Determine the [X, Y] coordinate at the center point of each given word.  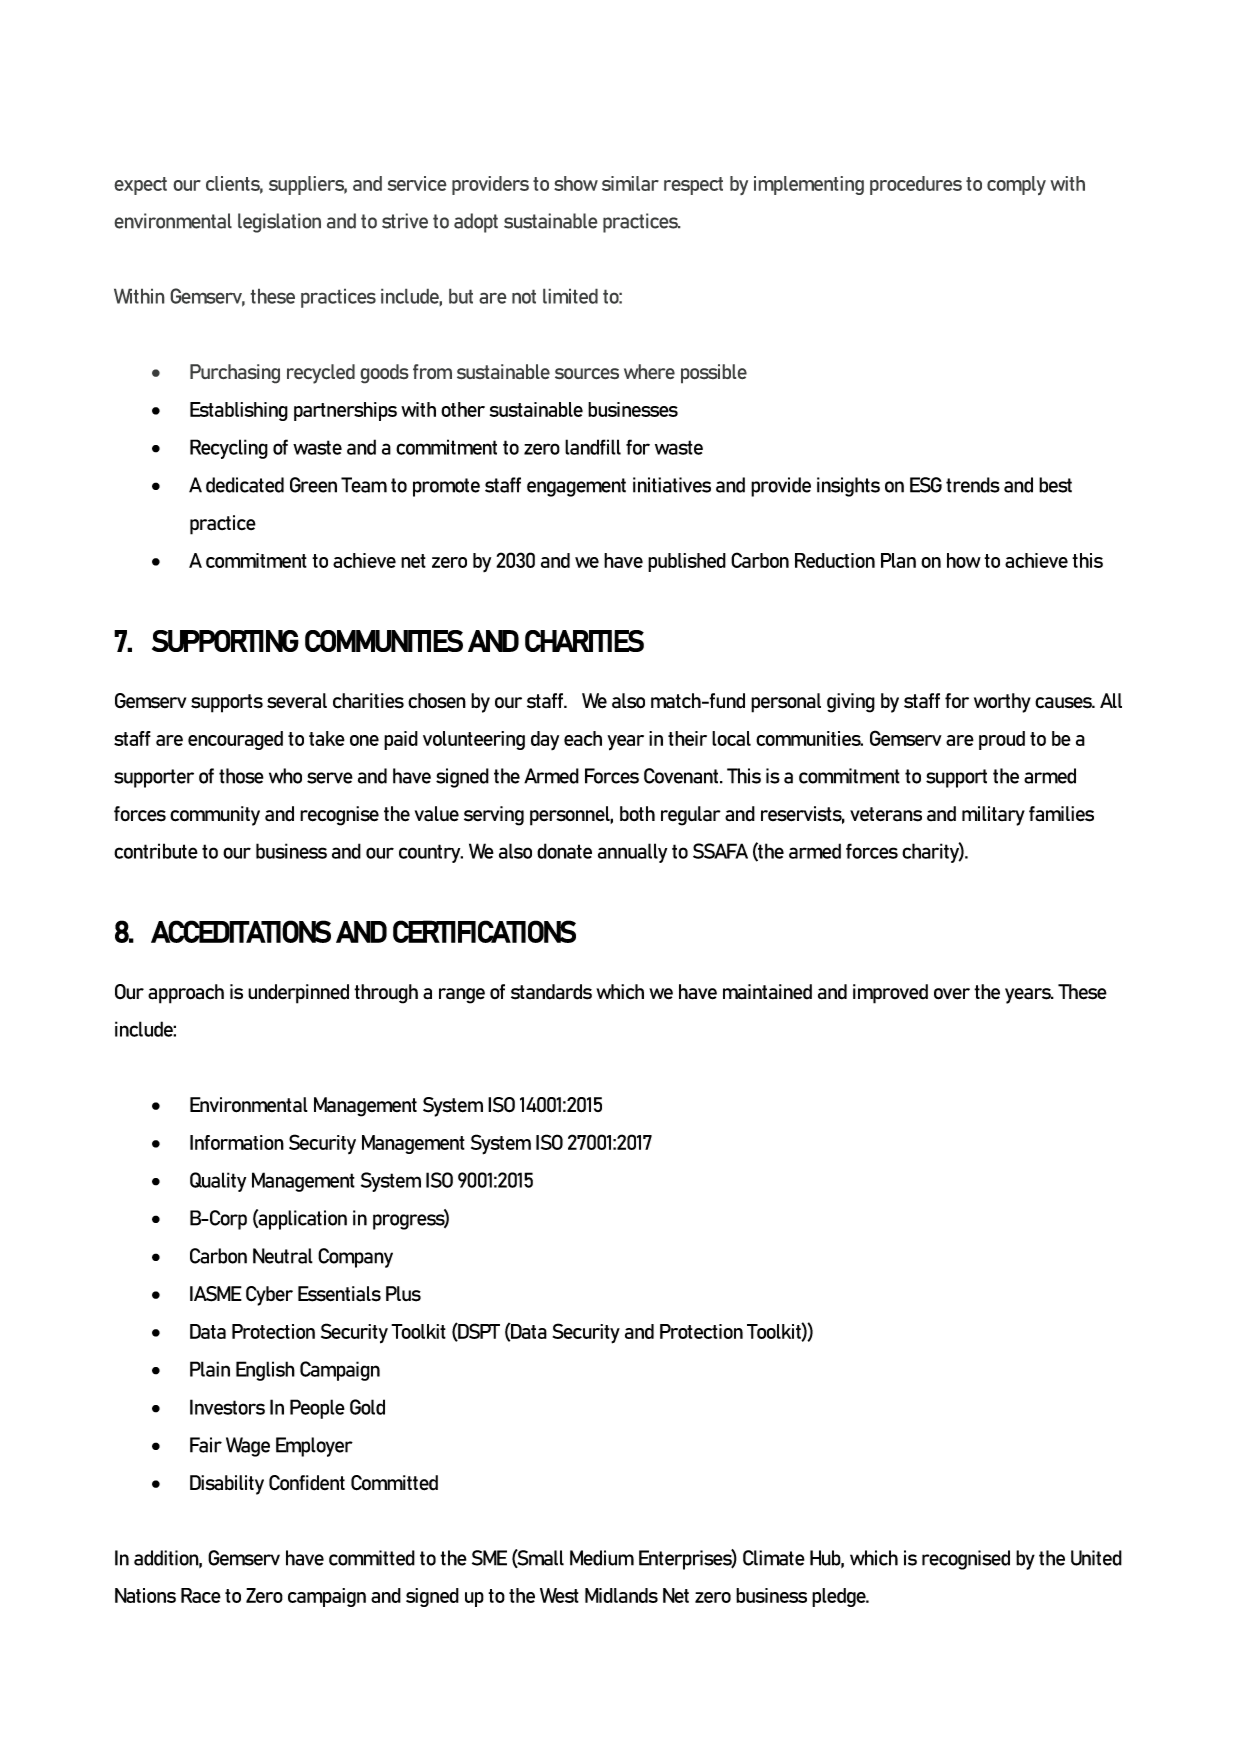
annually [632, 853]
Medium [602, 1558]
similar [630, 183]
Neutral [283, 1256]
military [993, 816]
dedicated [245, 485]
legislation [279, 223]
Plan [898, 560]
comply [1016, 186]
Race [201, 1595]
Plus [403, 1294]
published [687, 562]
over [952, 994]
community [215, 816]
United [1096, 1558]
